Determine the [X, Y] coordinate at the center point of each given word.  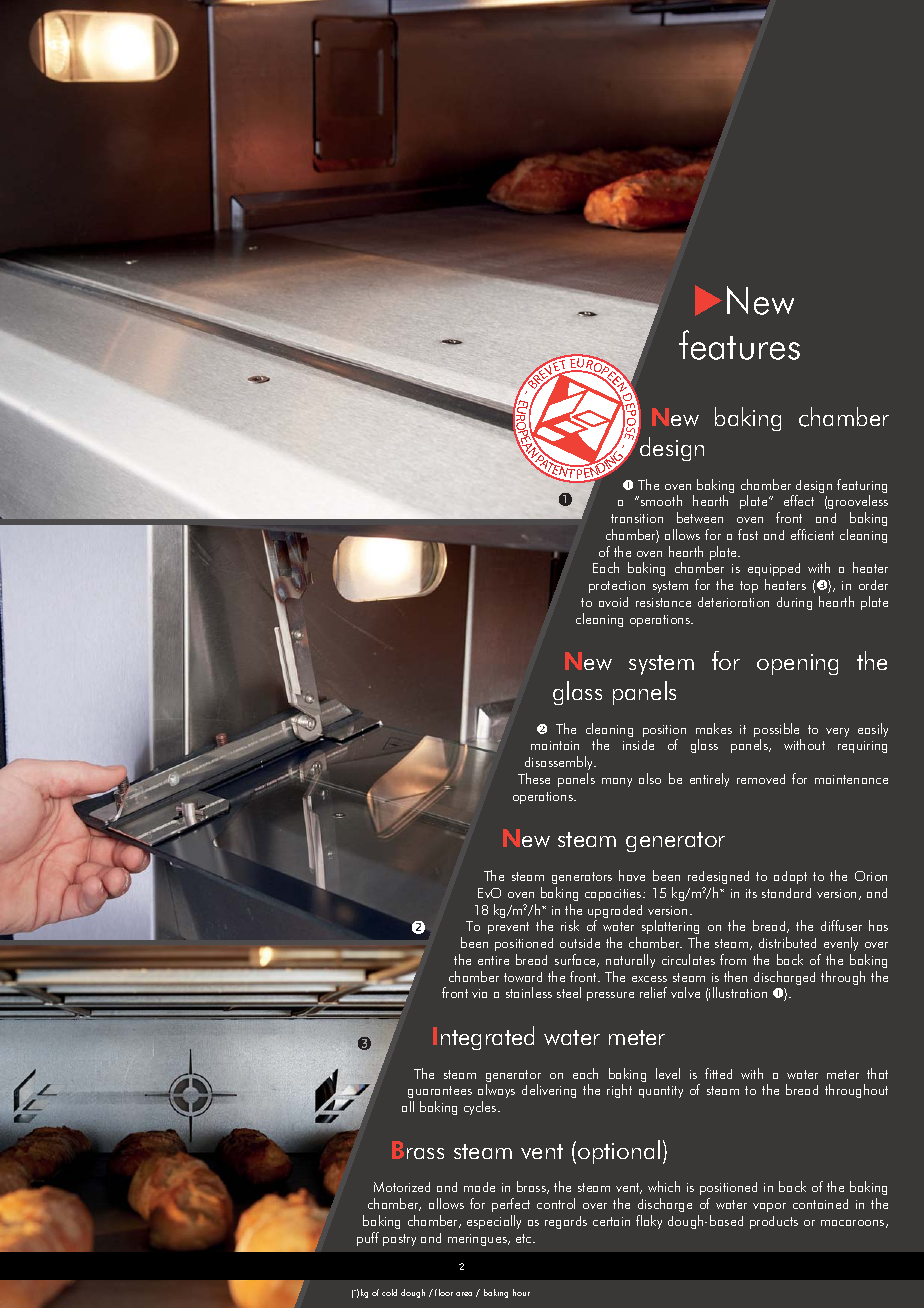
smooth [661, 500]
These [534, 778]
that [877, 1073]
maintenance [851, 779]
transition [637, 518]
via [479, 993]
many [617, 782]
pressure [610, 996]
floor [444, 1292]
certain [611, 1221]
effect [799, 500]
